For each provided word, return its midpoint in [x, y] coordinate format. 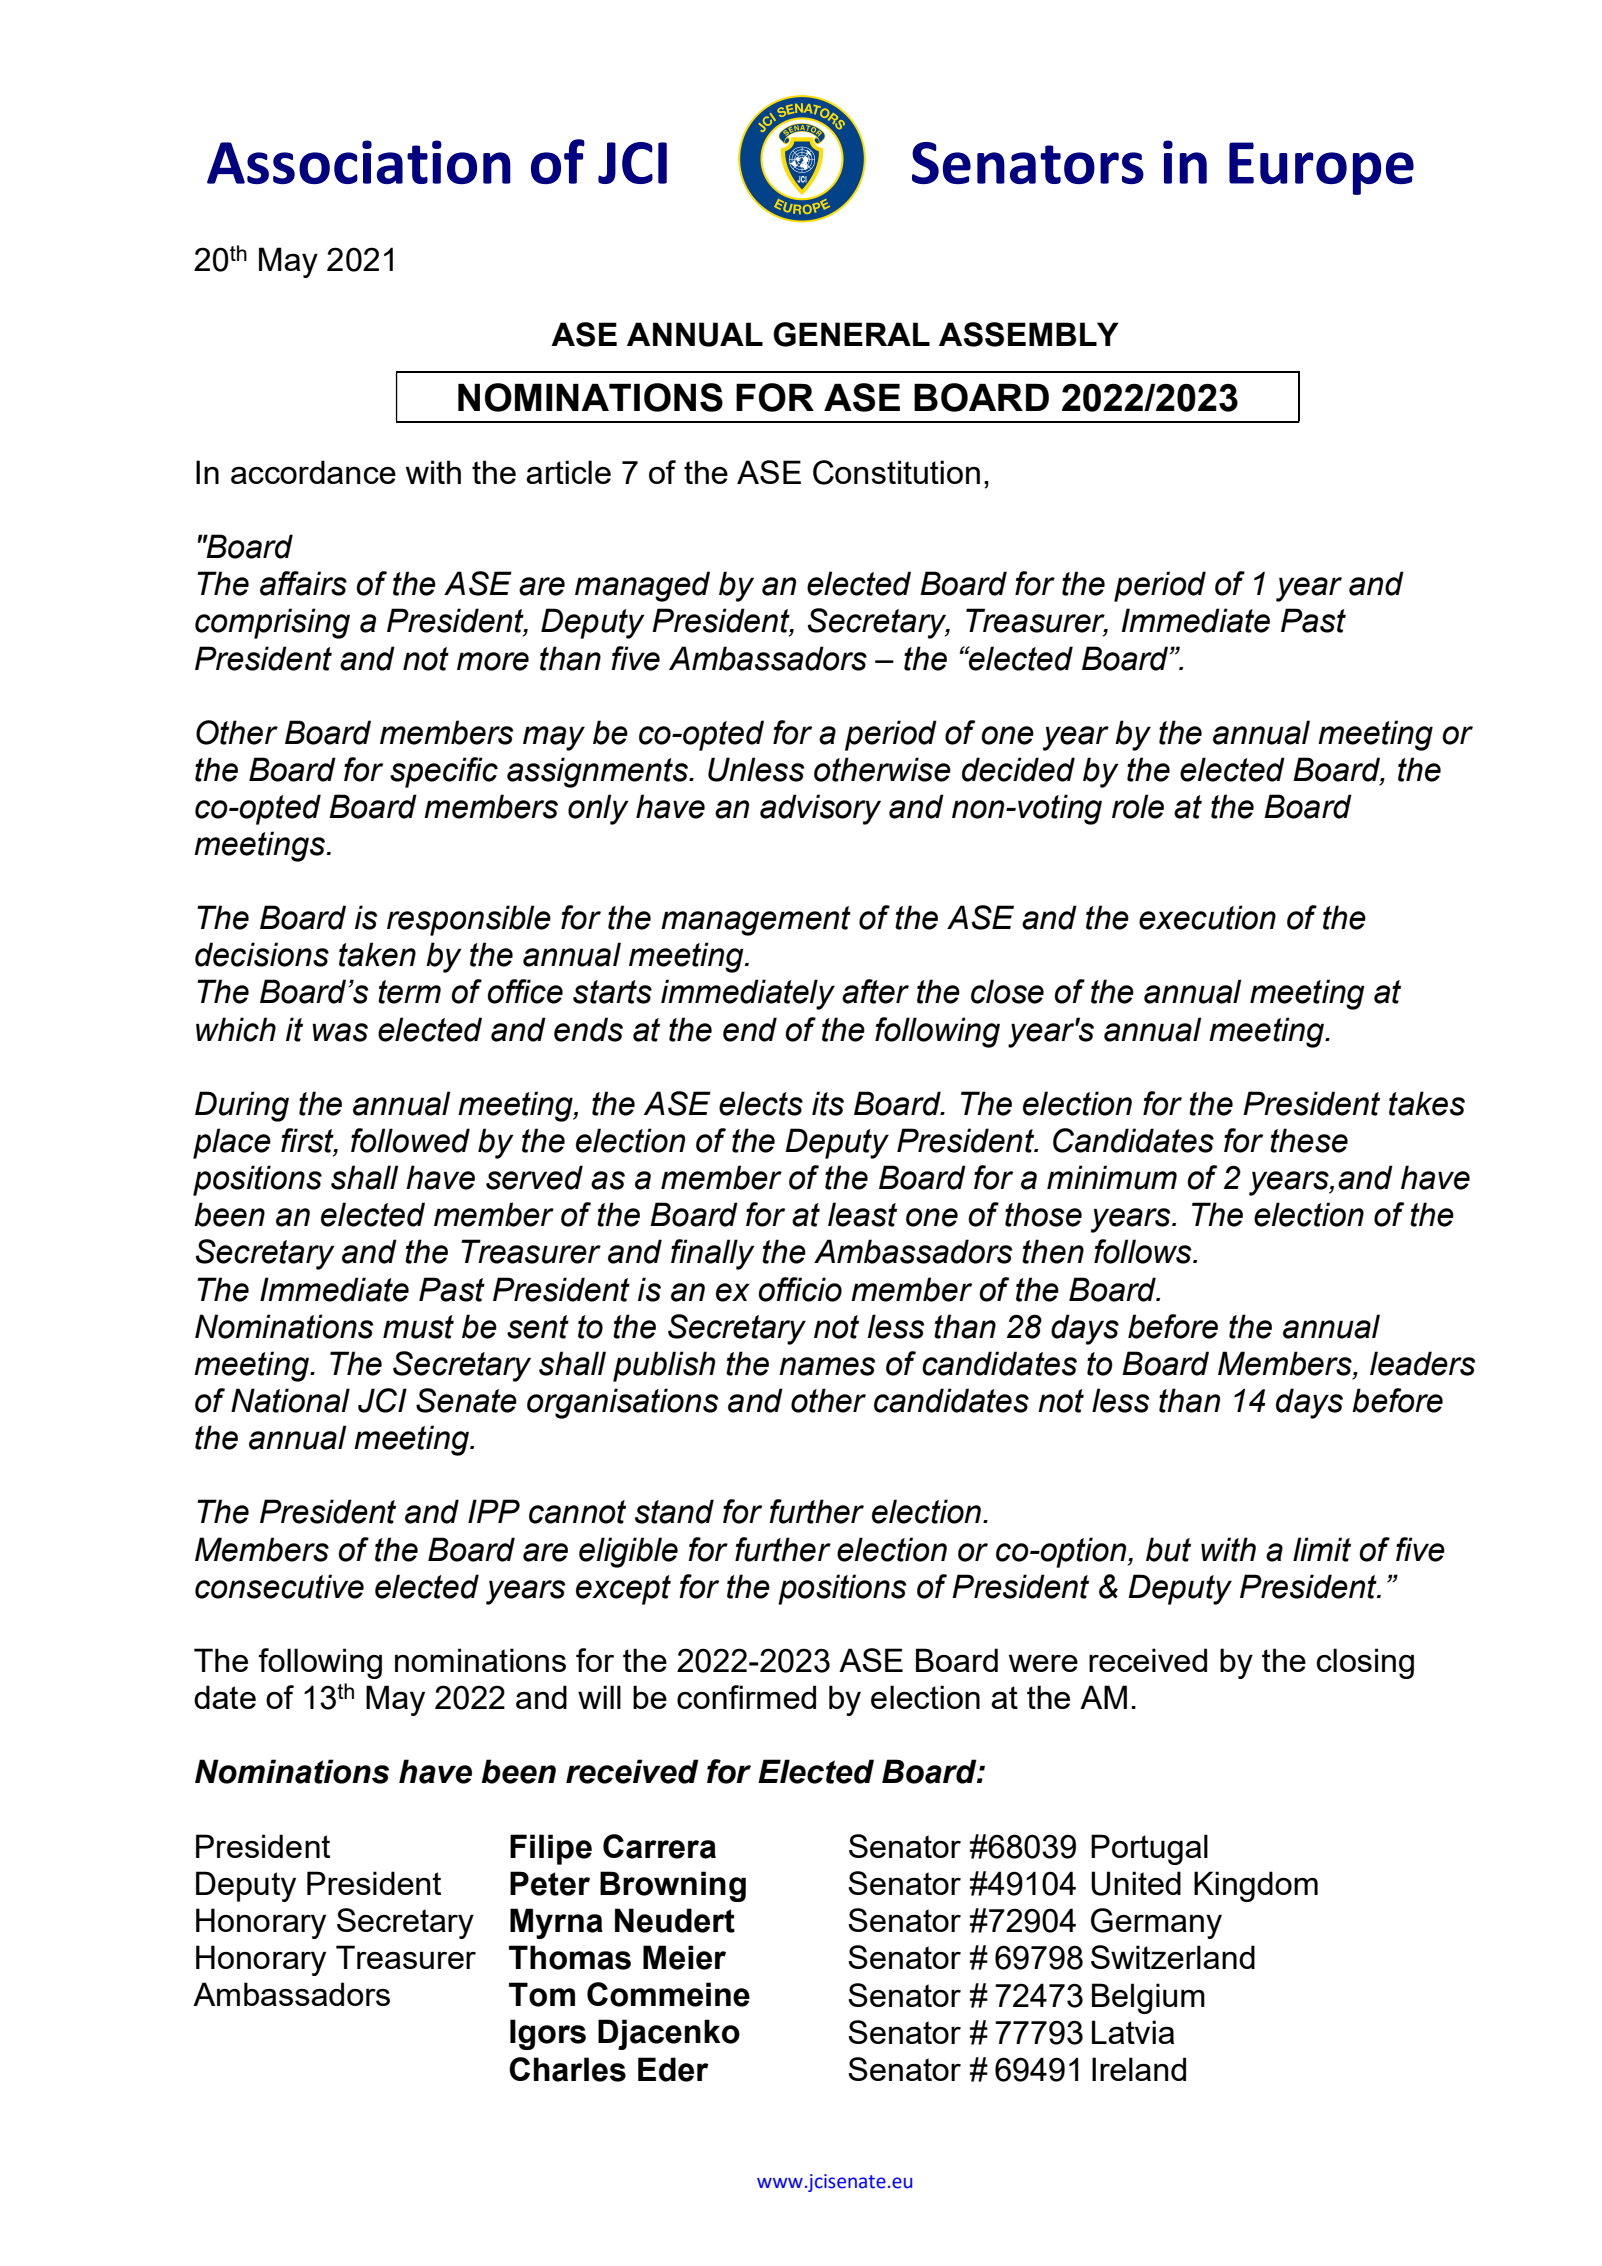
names [827, 1366]
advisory [820, 809]
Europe [1321, 168]
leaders [1423, 1363]
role [1138, 806]
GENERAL [851, 334]
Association [359, 162]
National [290, 1400]
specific [444, 772]
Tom [542, 1994]
